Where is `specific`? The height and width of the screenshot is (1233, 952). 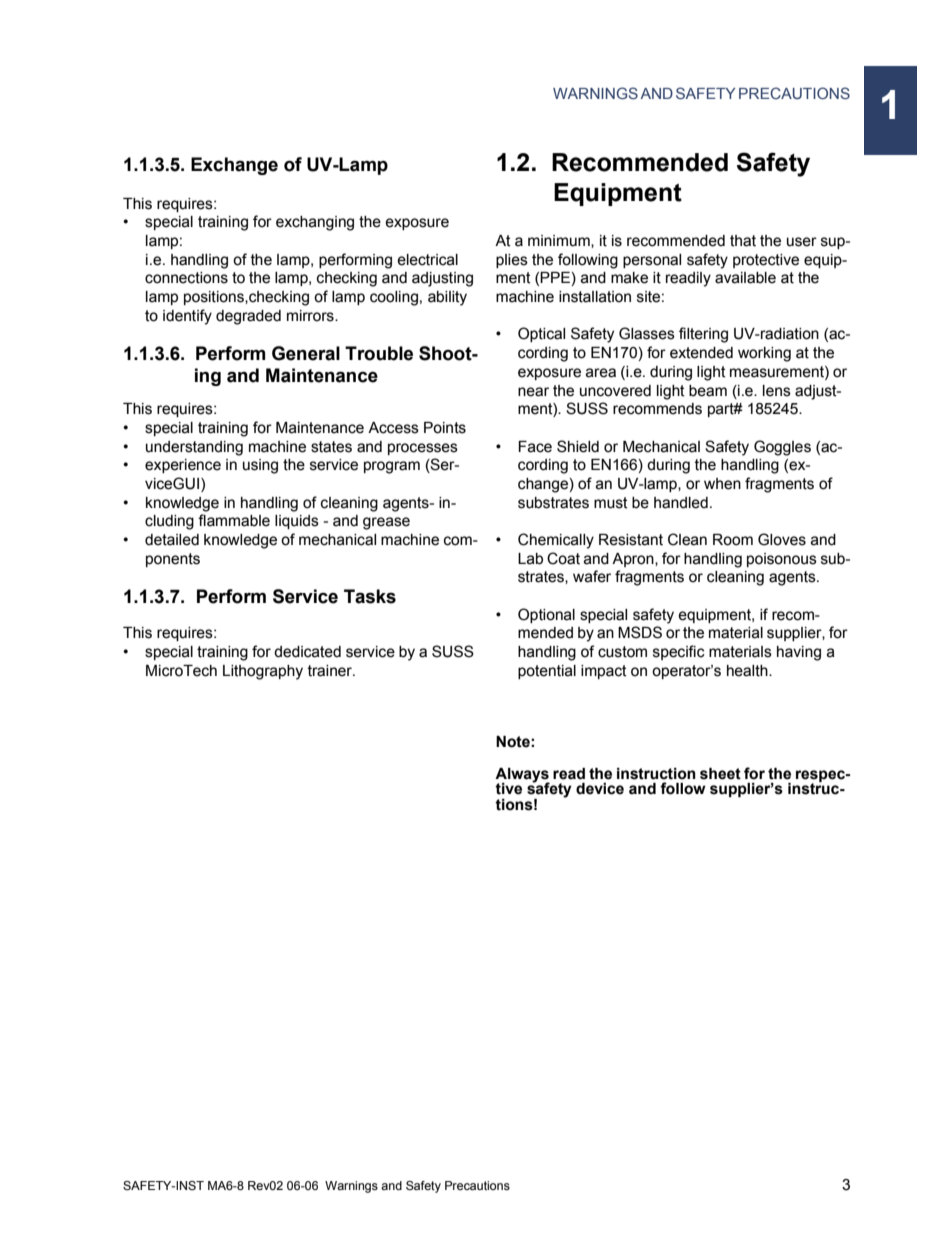 specific is located at coordinates (679, 652).
